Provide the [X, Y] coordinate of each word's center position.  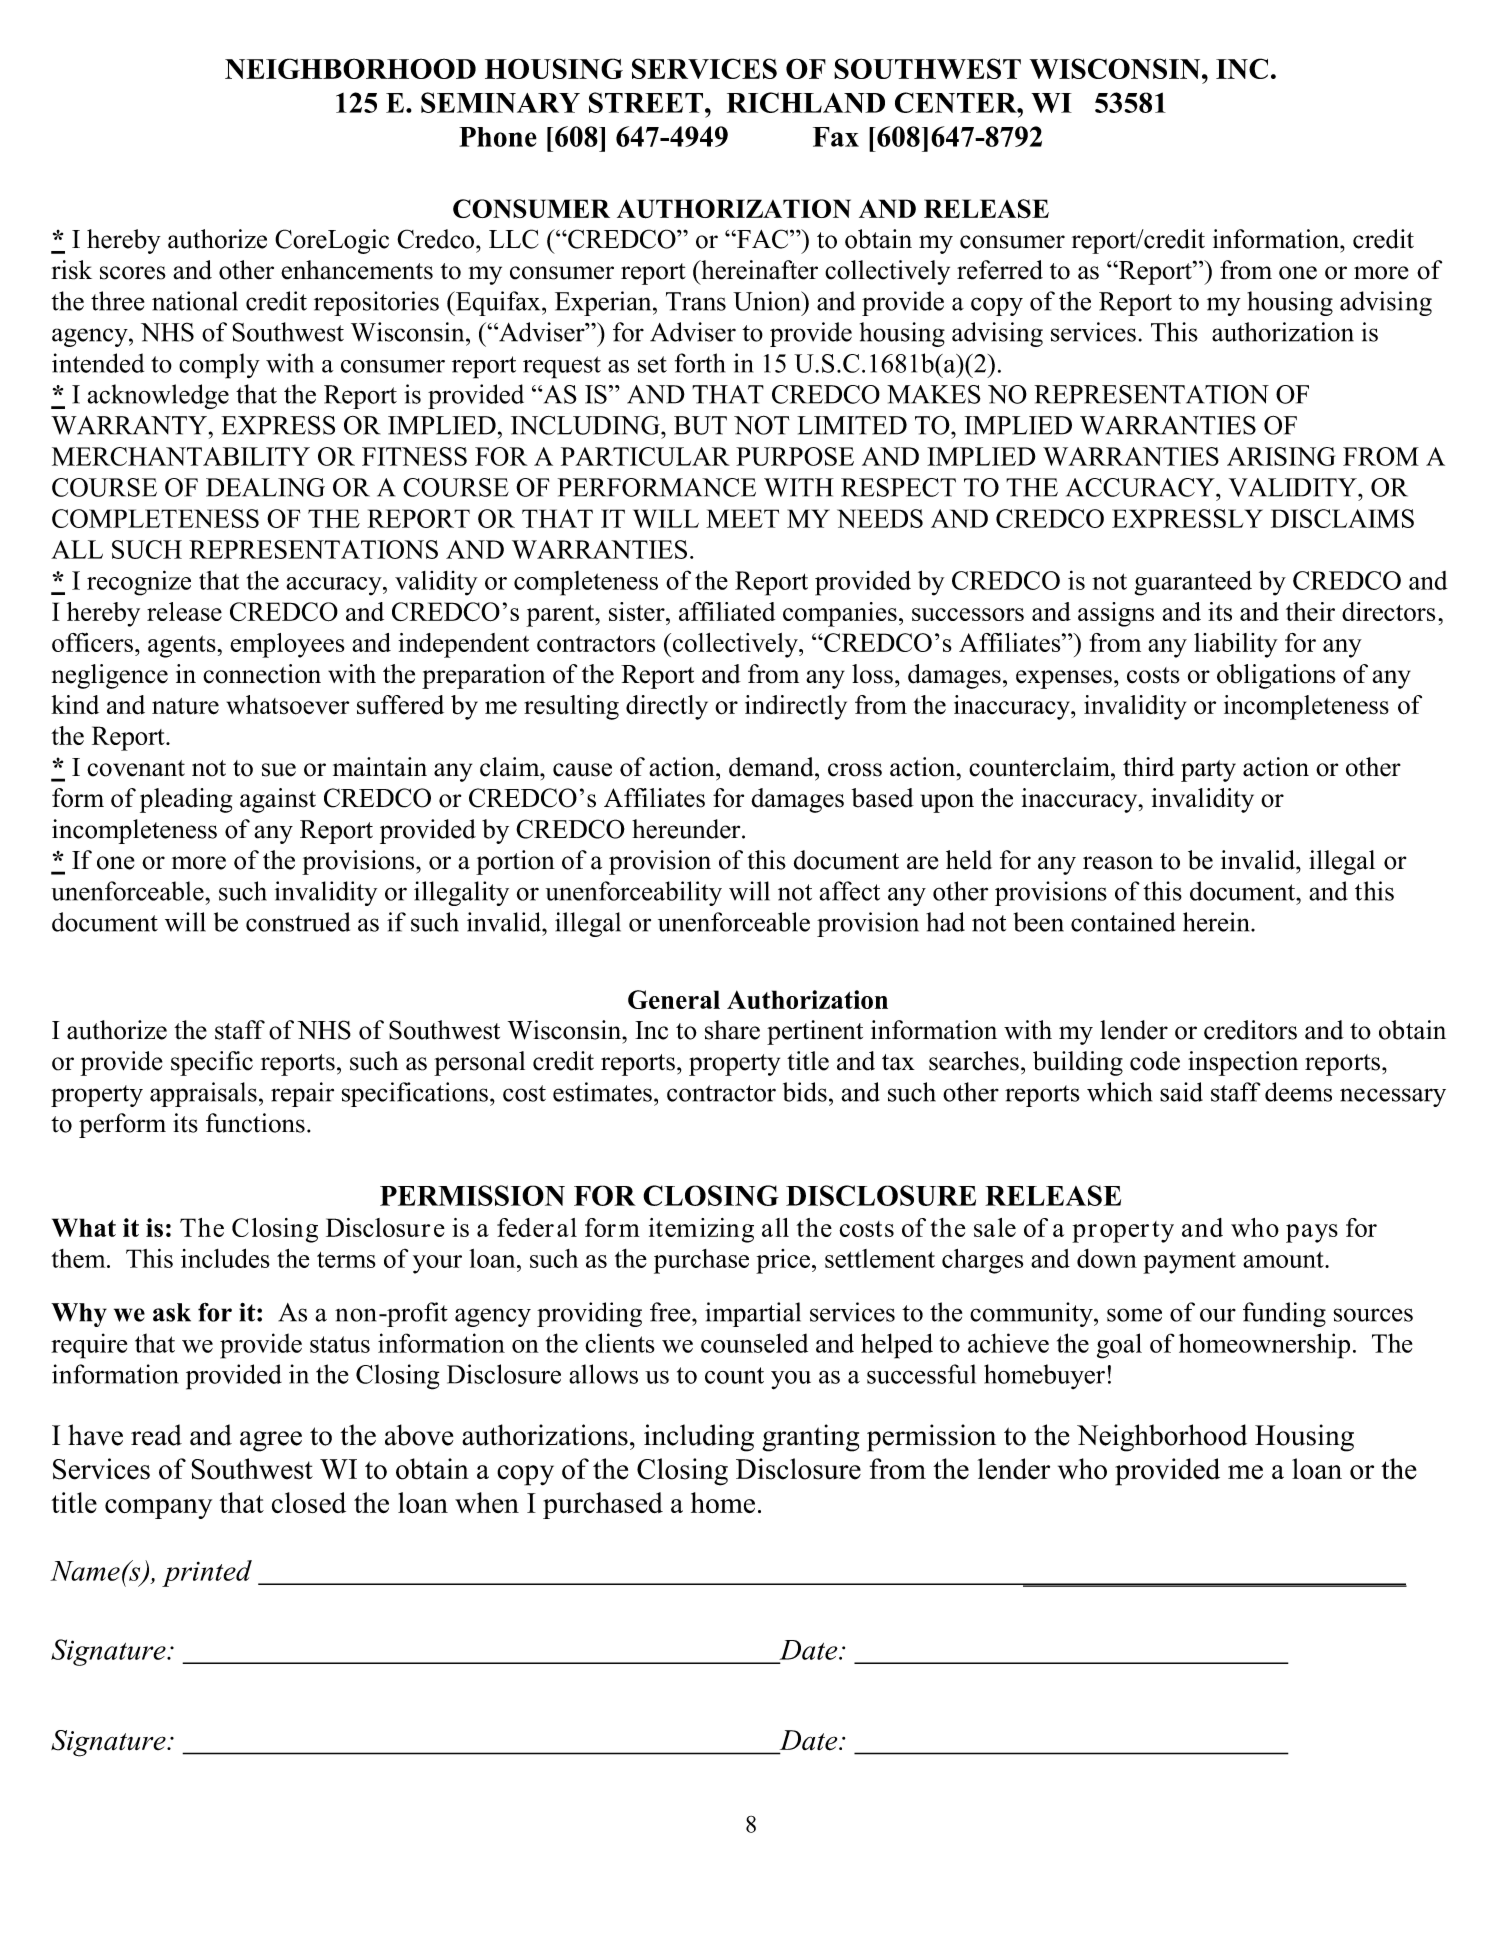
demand [772, 767]
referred [1000, 270]
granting [810, 1438]
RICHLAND [806, 102]
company [158, 1509]
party [1208, 771]
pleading [186, 800]
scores [133, 273]
